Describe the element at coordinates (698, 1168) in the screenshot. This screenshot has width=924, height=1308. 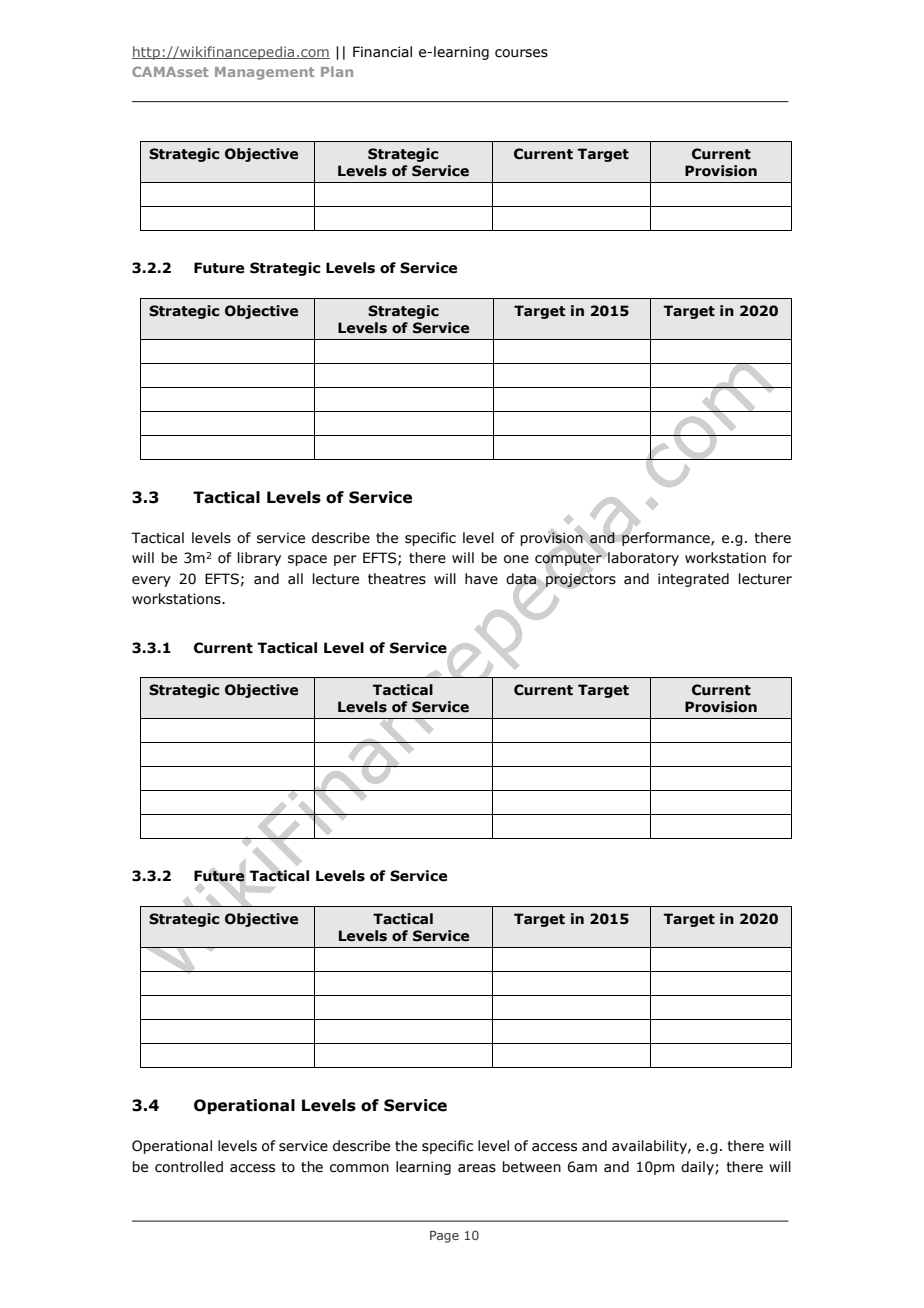
I see `daily` at that location.
